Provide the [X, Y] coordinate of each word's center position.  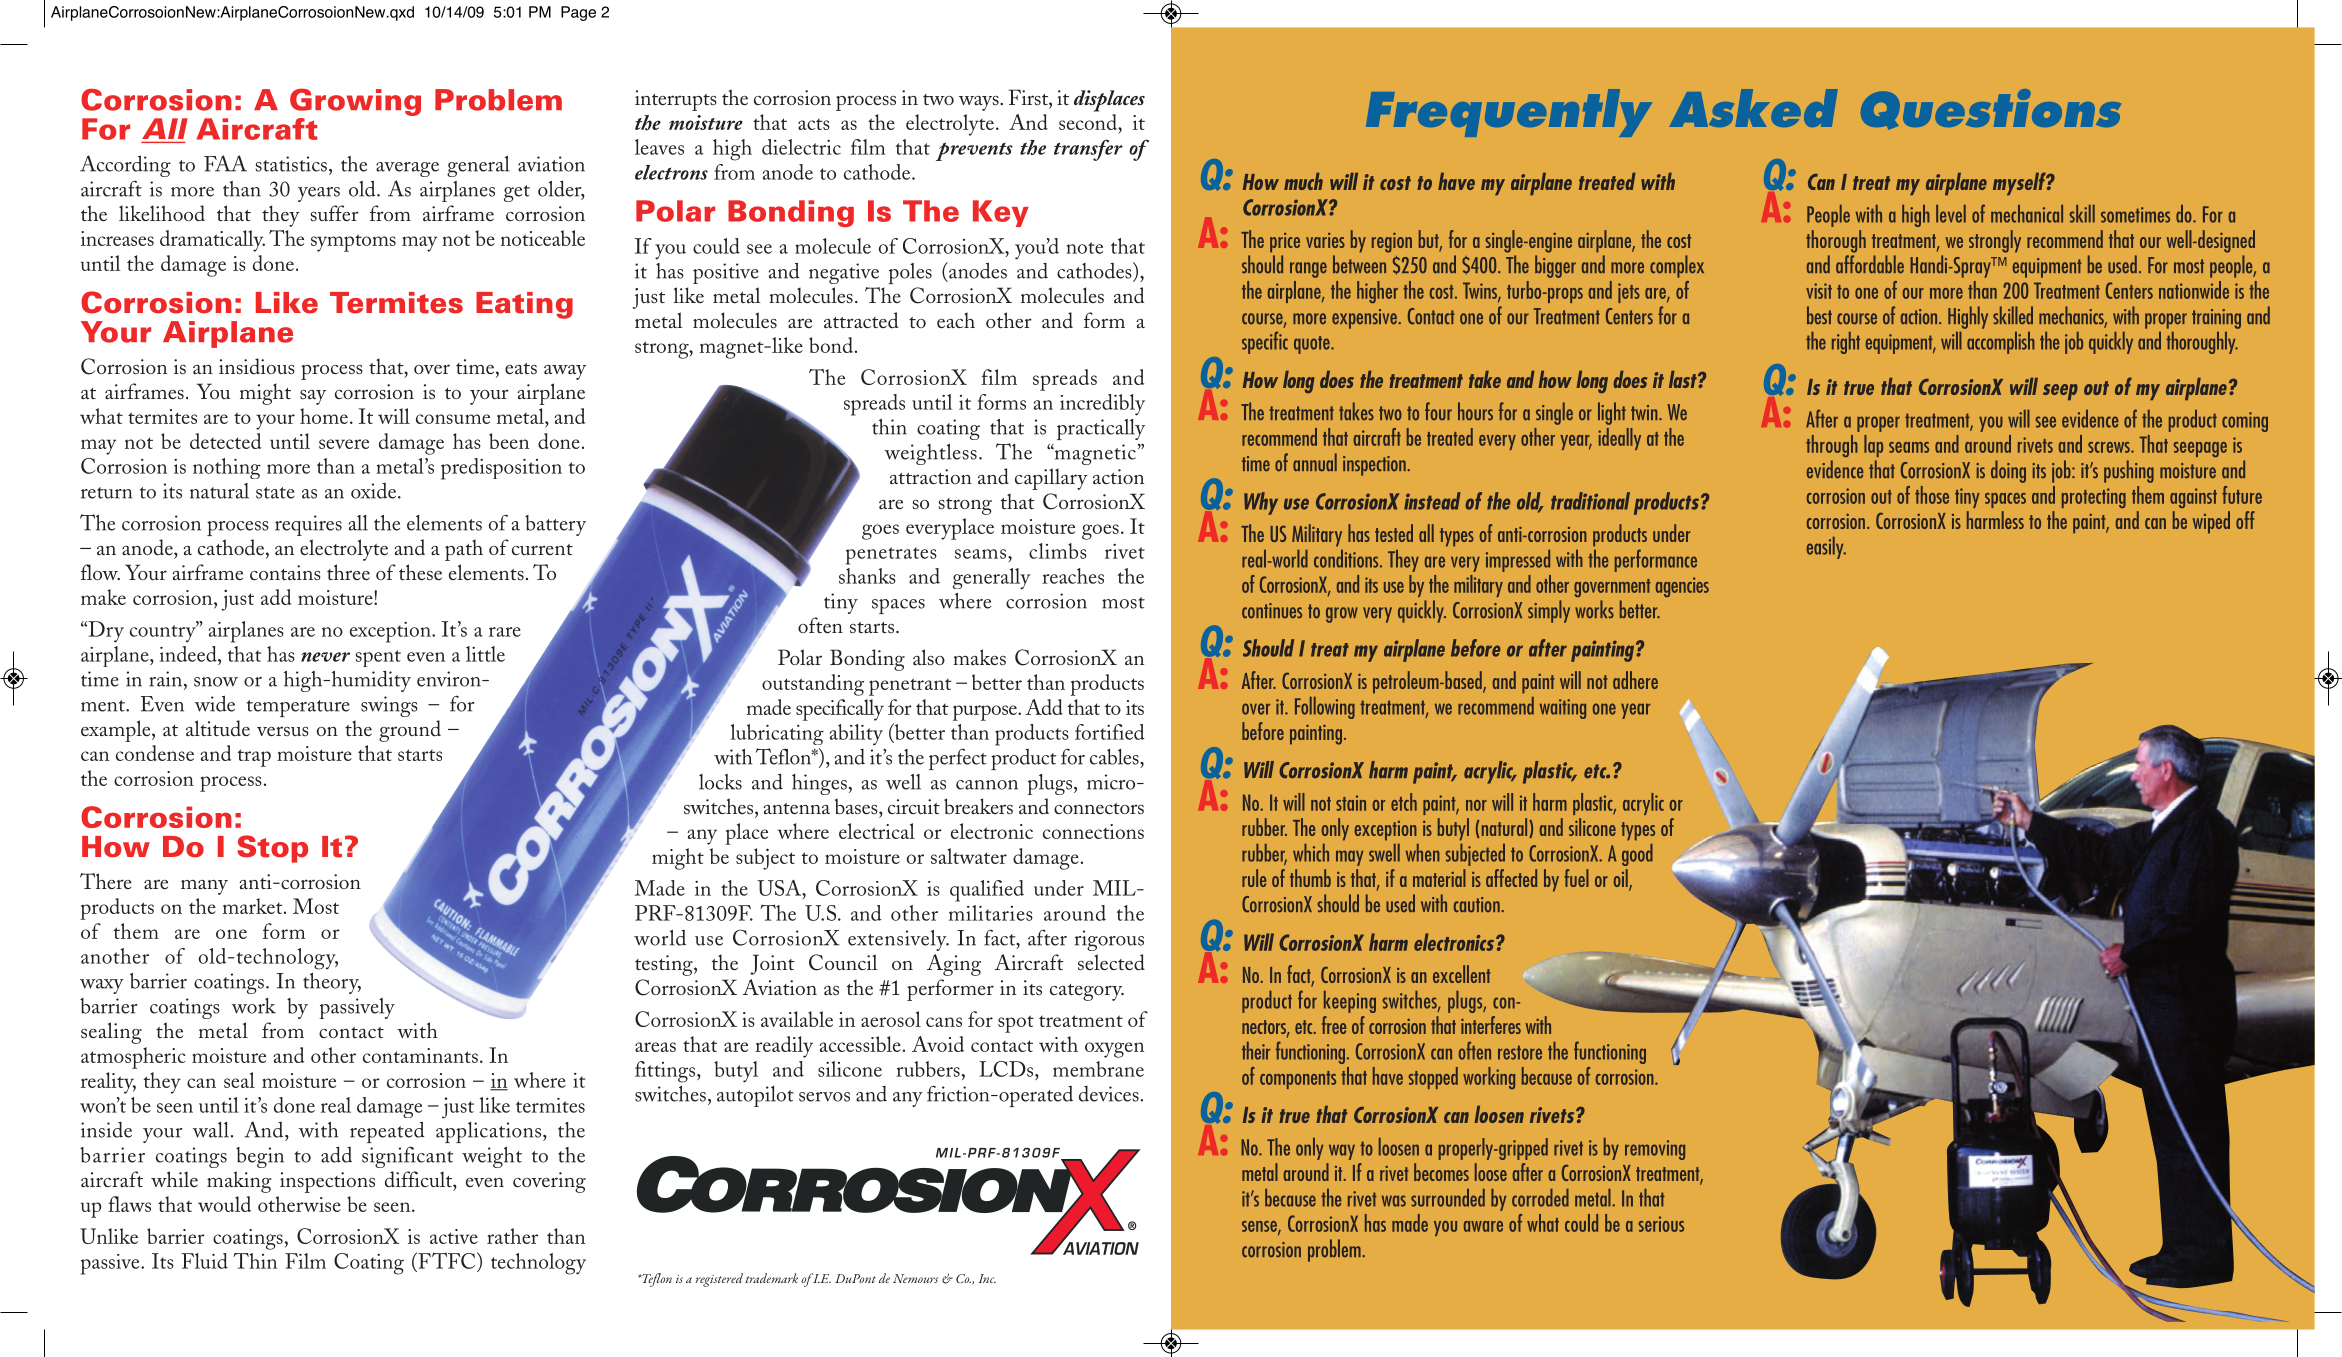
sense [1260, 1227]
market [254, 906]
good [1637, 855]
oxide [375, 491]
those [1932, 495]
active [454, 1236]
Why [1261, 503]
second [1089, 122]
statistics [291, 164]
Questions [1991, 109]
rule [1254, 878]
